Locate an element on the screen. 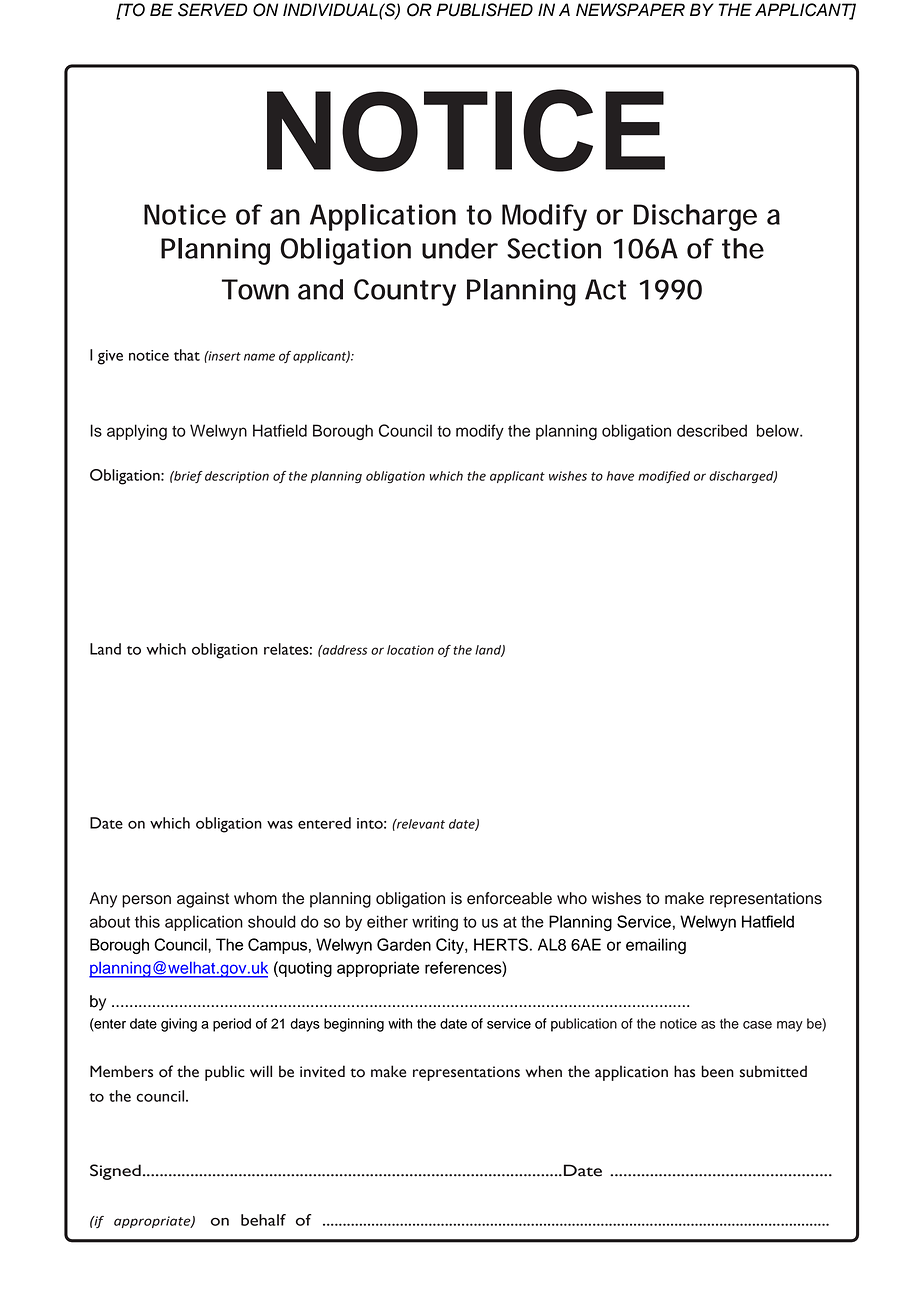  enforceable is located at coordinates (509, 898).
